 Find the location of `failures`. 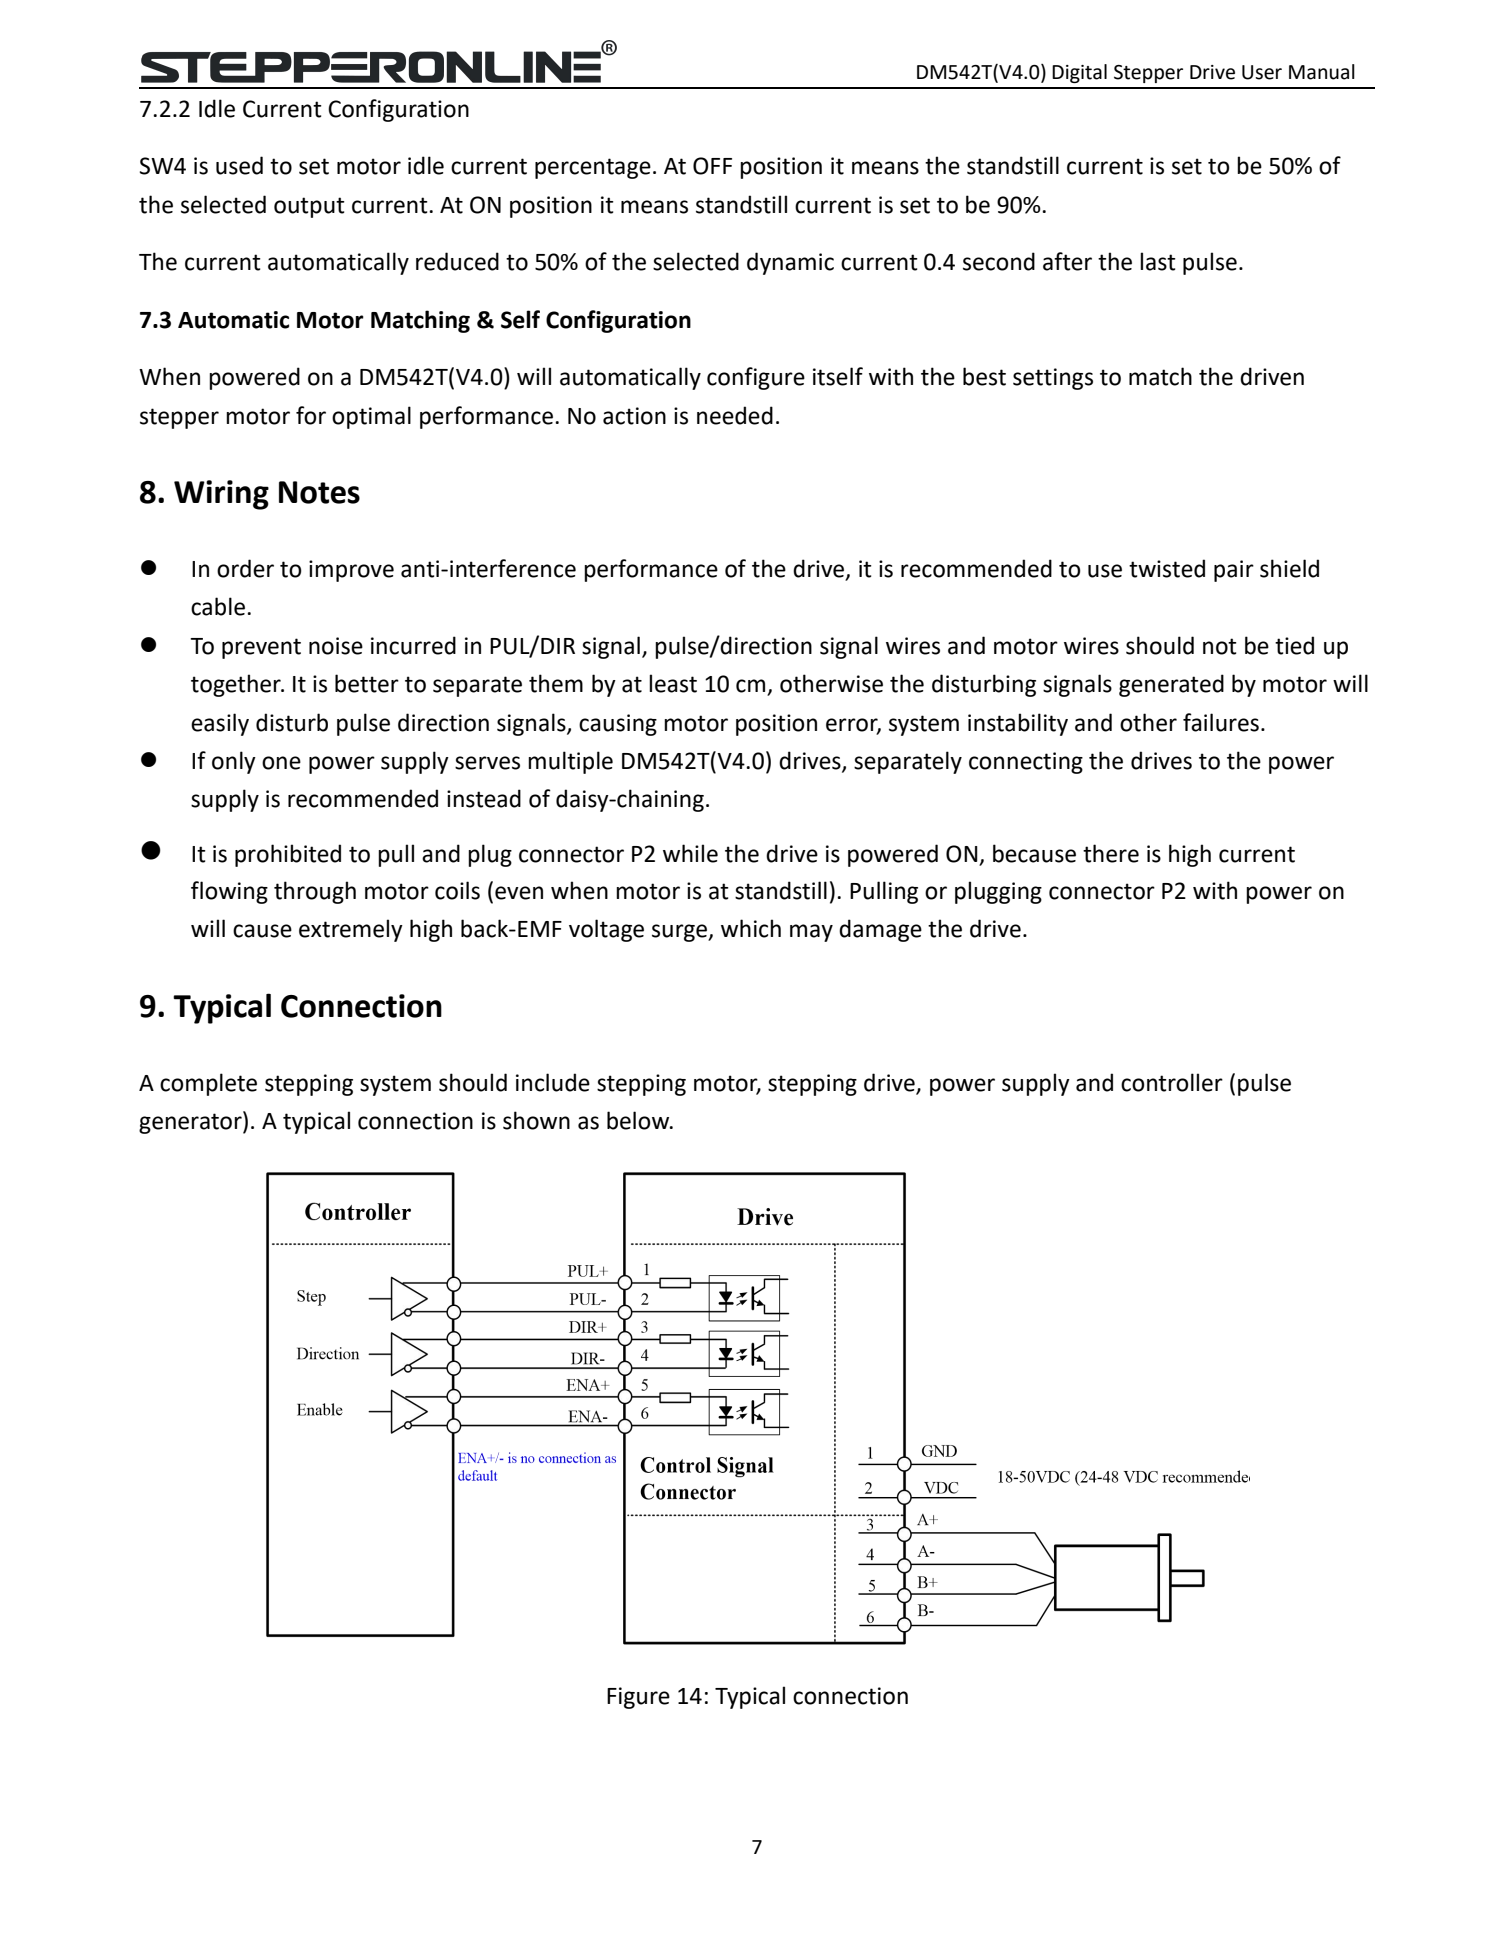

failures is located at coordinates (1221, 722).
